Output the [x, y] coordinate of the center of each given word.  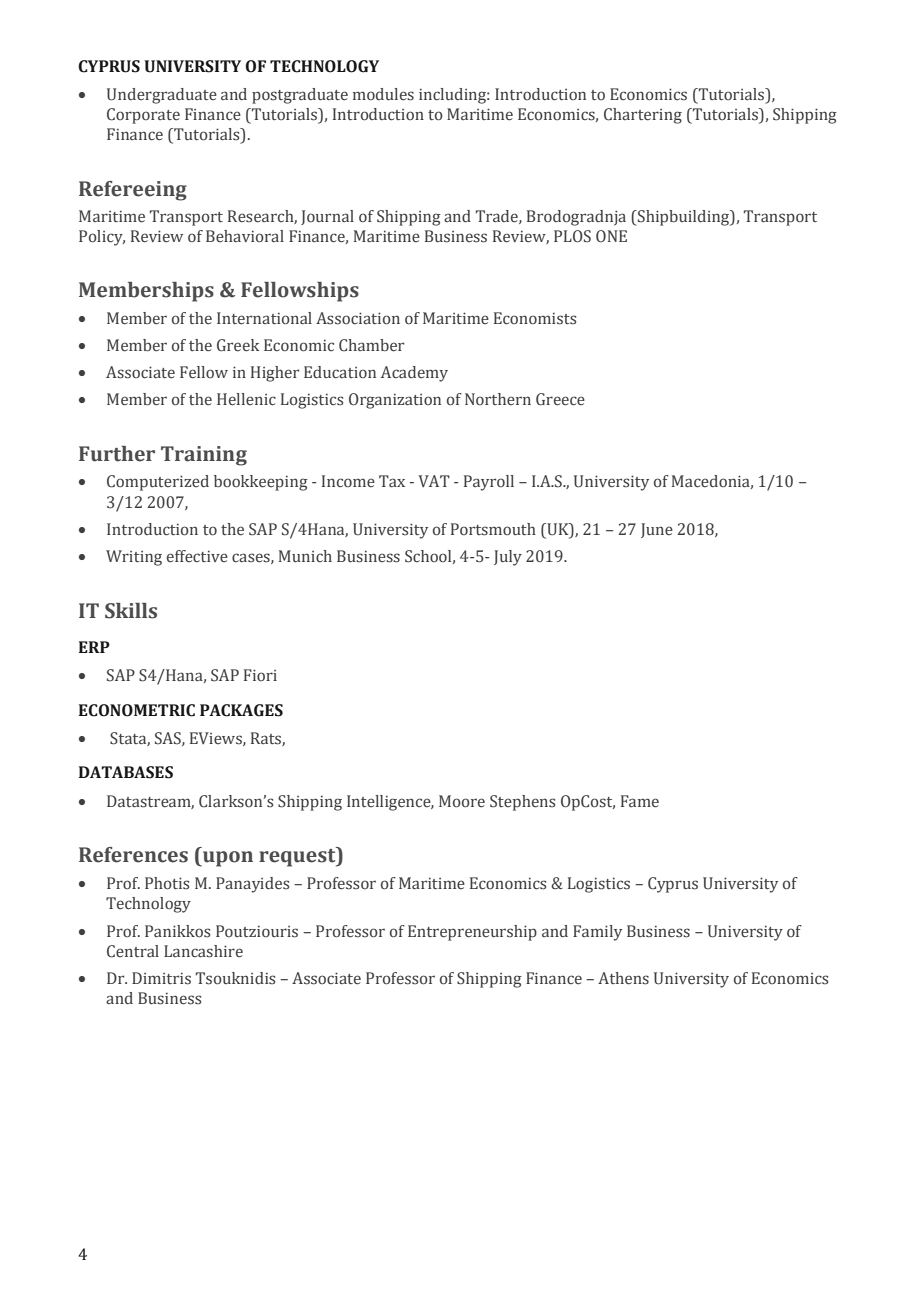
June [657, 530]
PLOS [572, 236]
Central [133, 951]
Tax [392, 481]
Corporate [143, 116]
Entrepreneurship [472, 933]
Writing [134, 558]
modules [383, 94]
